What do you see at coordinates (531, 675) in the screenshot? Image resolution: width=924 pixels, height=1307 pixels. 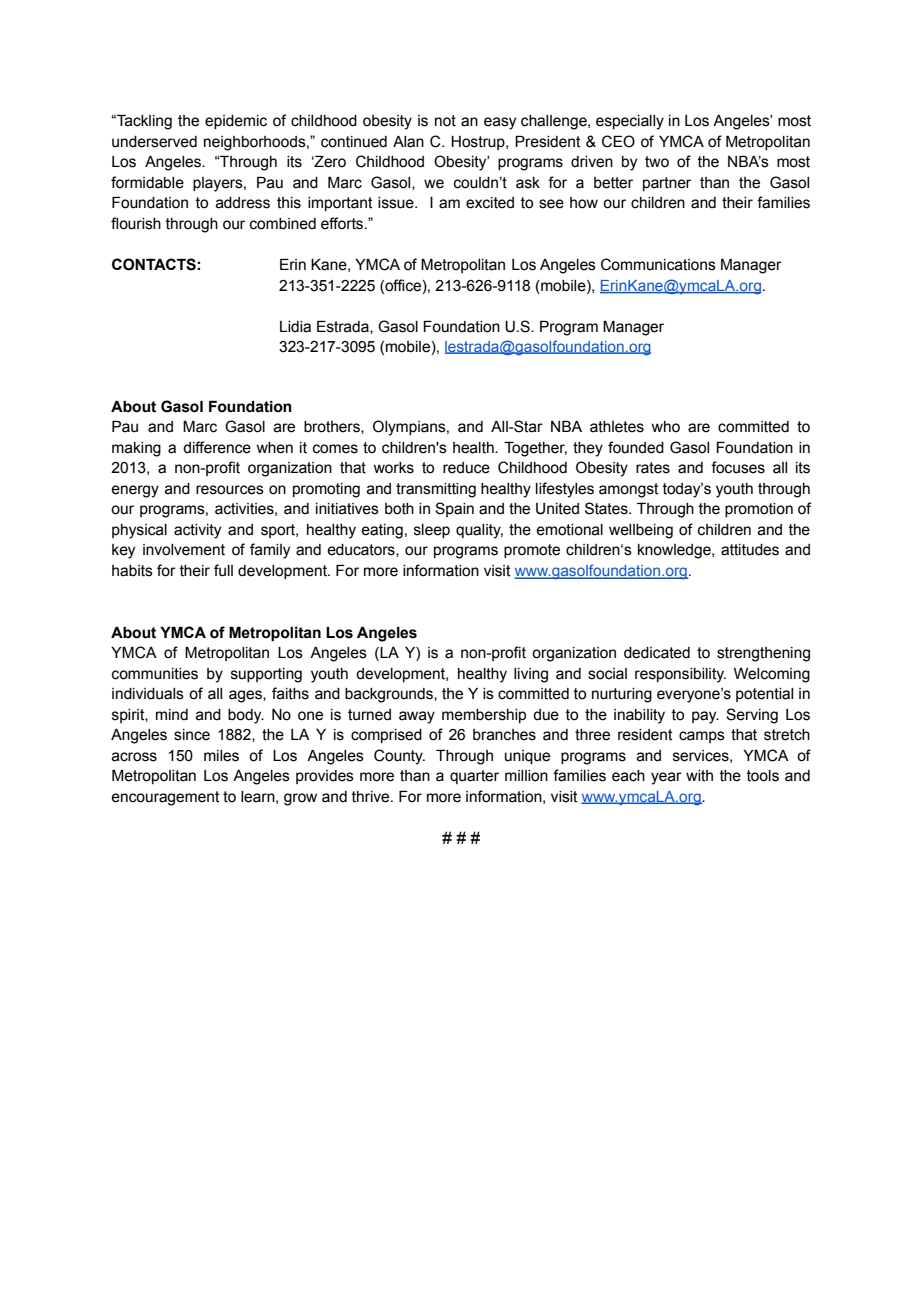 I see `living` at bounding box center [531, 675].
